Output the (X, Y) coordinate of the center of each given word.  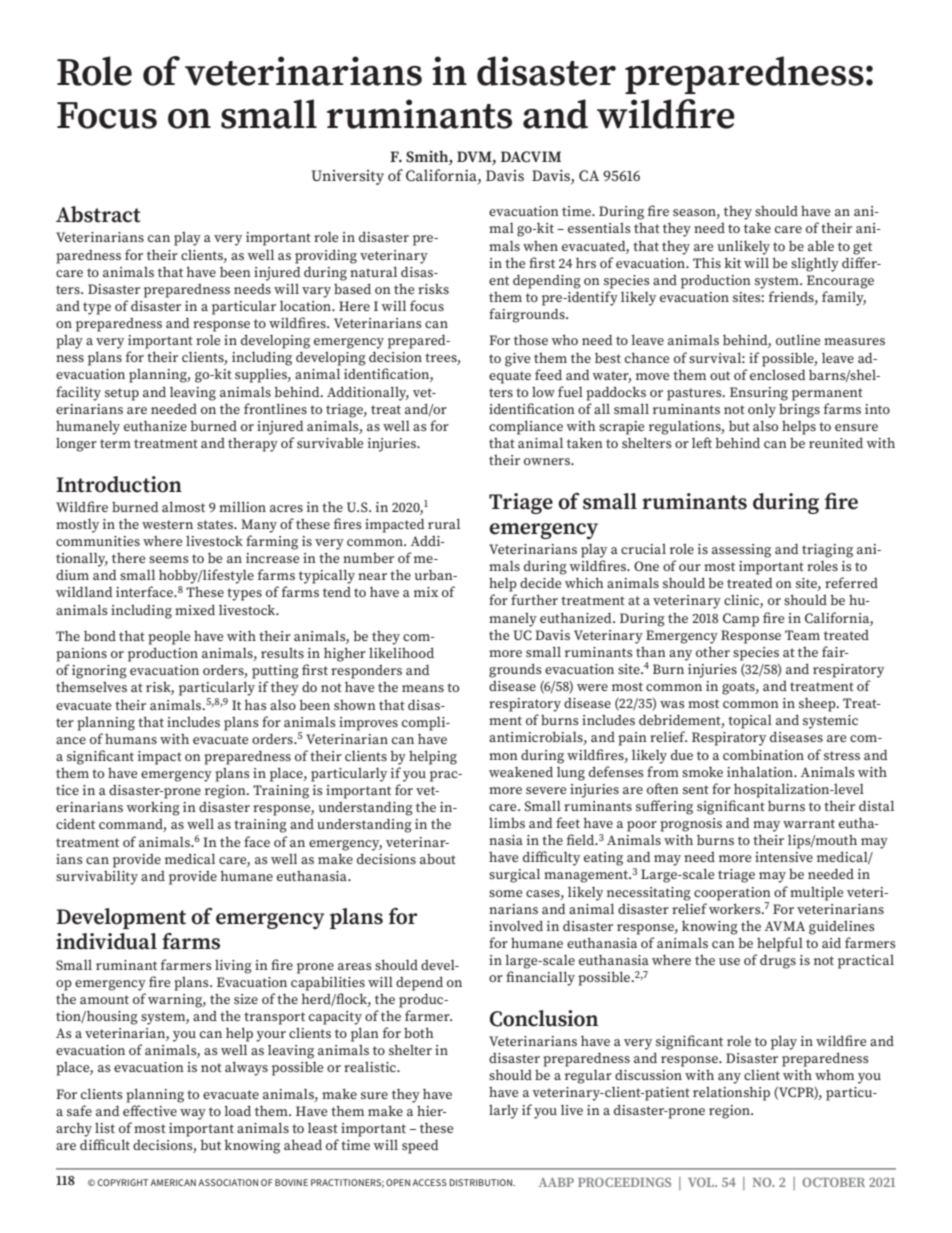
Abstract (98, 214)
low (543, 392)
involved (516, 925)
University (348, 177)
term (115, 443)
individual (106, 941)
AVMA (784, 926)
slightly (815, 264)
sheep (818, 705)
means (423, 688)
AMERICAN (173, 1182)
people (169, 637)
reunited (836, 442)
